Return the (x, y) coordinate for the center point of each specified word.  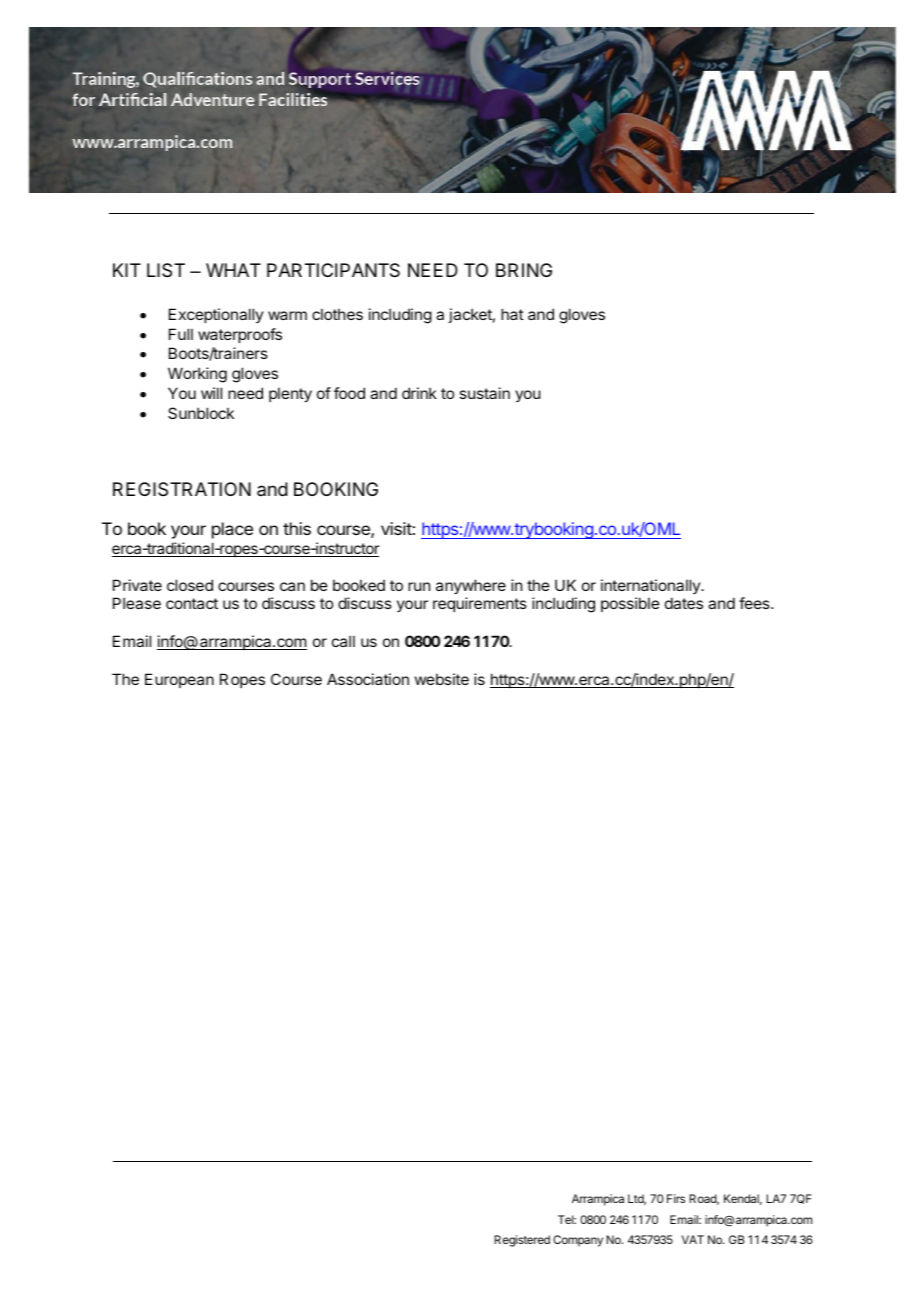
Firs (676, 1198)
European (179, 680)
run (419, 586)
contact (192, 603)
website (442, 679)
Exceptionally (216, 315)
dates (684, 603)
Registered (522, 1241)
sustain (485, 393)
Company (578, 1241)
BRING (524, 270)
